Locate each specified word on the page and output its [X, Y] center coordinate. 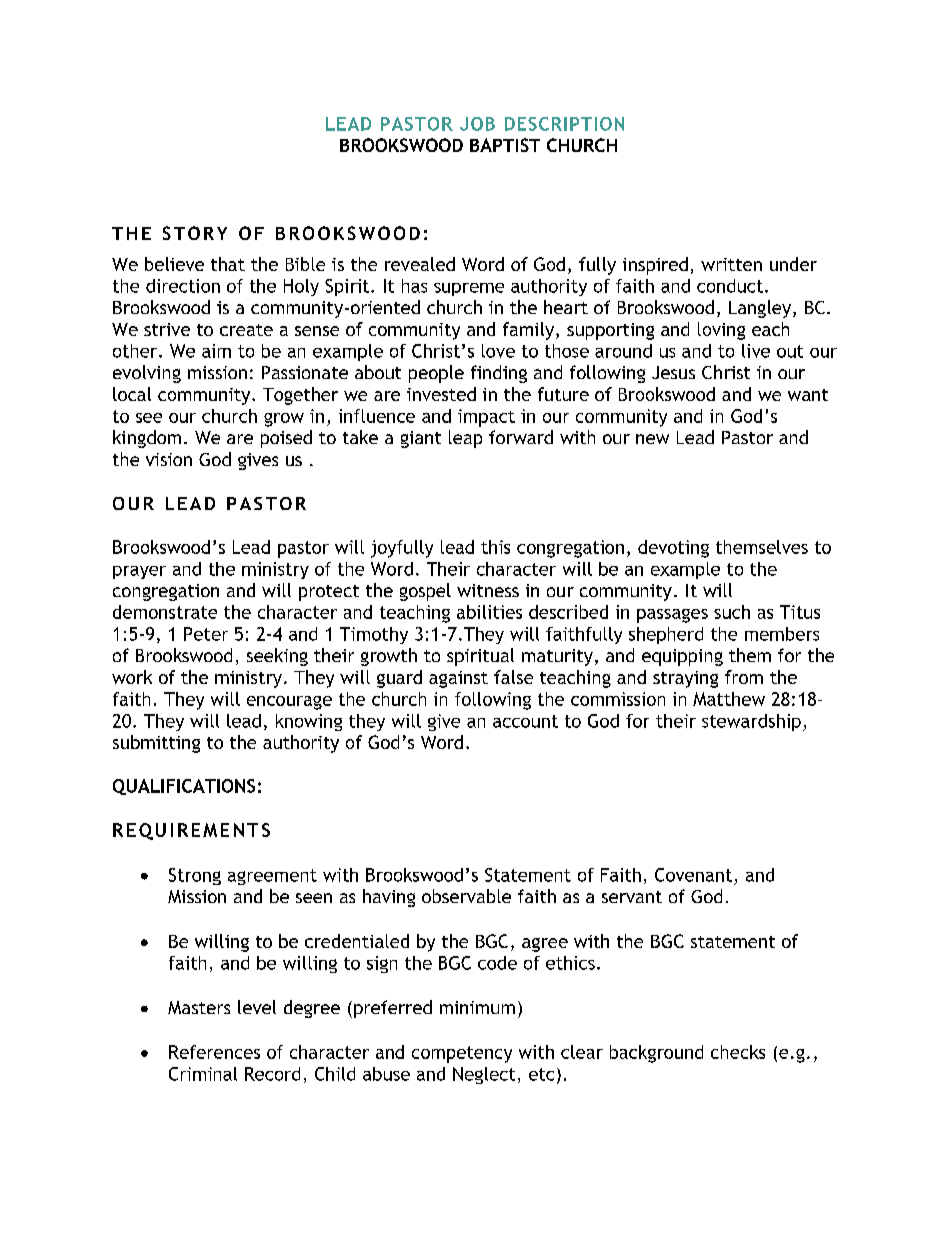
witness [488, 590]
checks [738, 1052]
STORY [195, 233]
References [214, 1052]
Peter [206, 634]
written [731, 264]
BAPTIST [505, 145]
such [732, 612]
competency [462, 1054]
